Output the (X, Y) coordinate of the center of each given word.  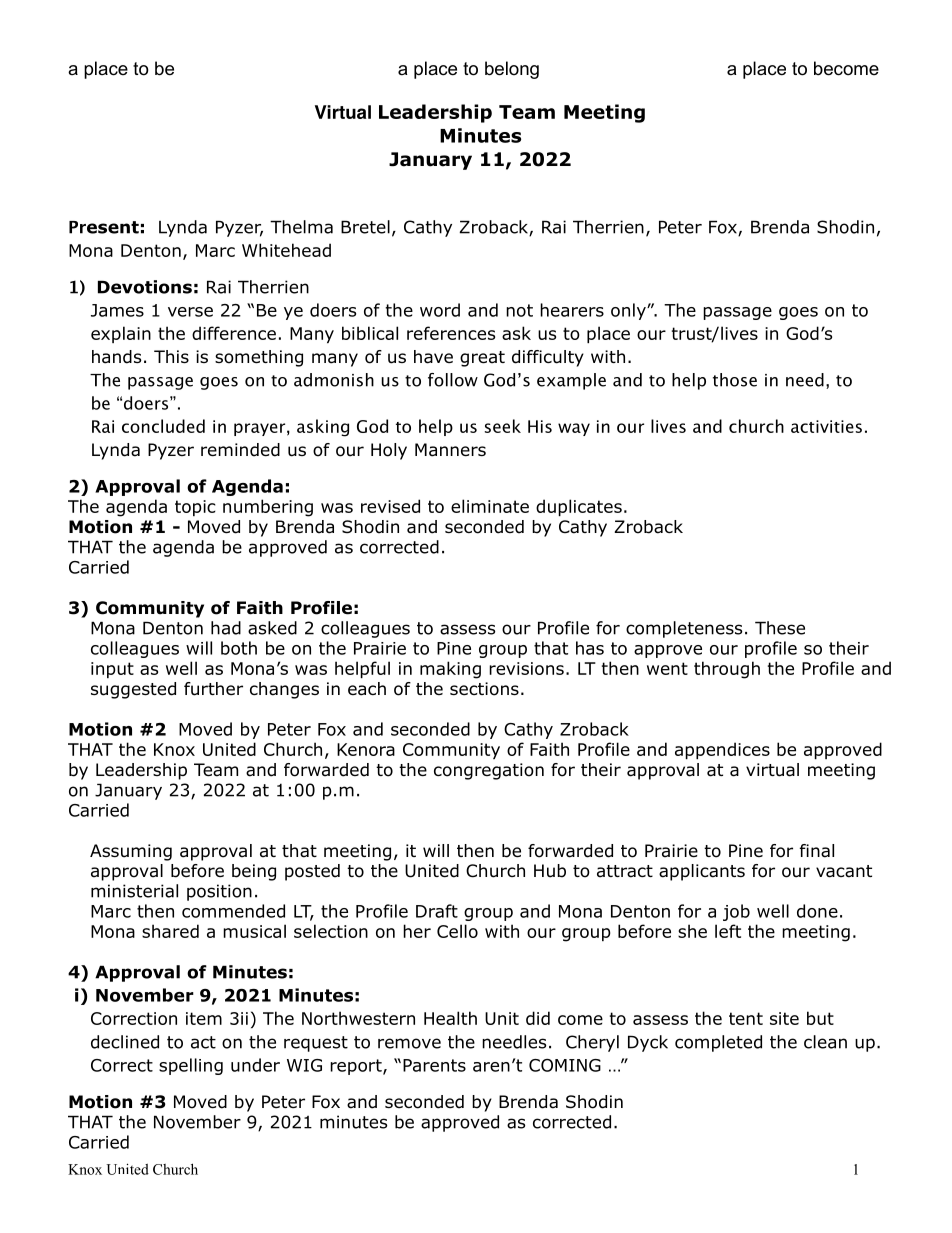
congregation (489, 771)
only (629, 311)
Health (450, 1018)
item (204, 1018)
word (440, 310)
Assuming (131, 852)
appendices (722, 750)
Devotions (145, 287)
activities (826, 426)
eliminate (490, 506)
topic (195, 508)
